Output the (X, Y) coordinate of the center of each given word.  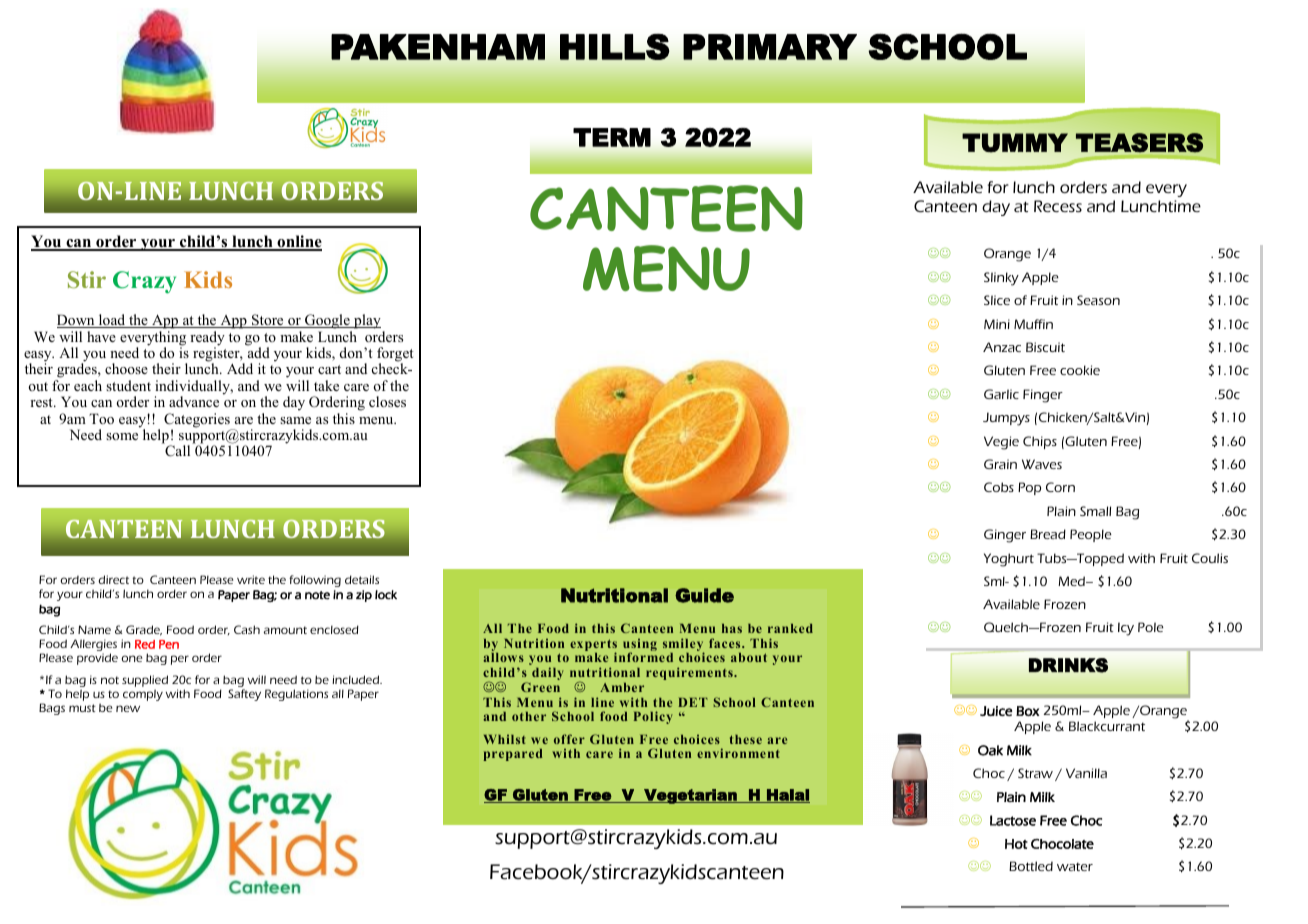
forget (395, 355)
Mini (997, 324)
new (128, 708)
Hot (1016, 844)
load (112, 321)
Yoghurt (1009, 560)
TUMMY (1015, 143)
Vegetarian (690, 796)
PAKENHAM (438, 47)
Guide (704, 595)
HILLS (615, 47)
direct (113, 579)
